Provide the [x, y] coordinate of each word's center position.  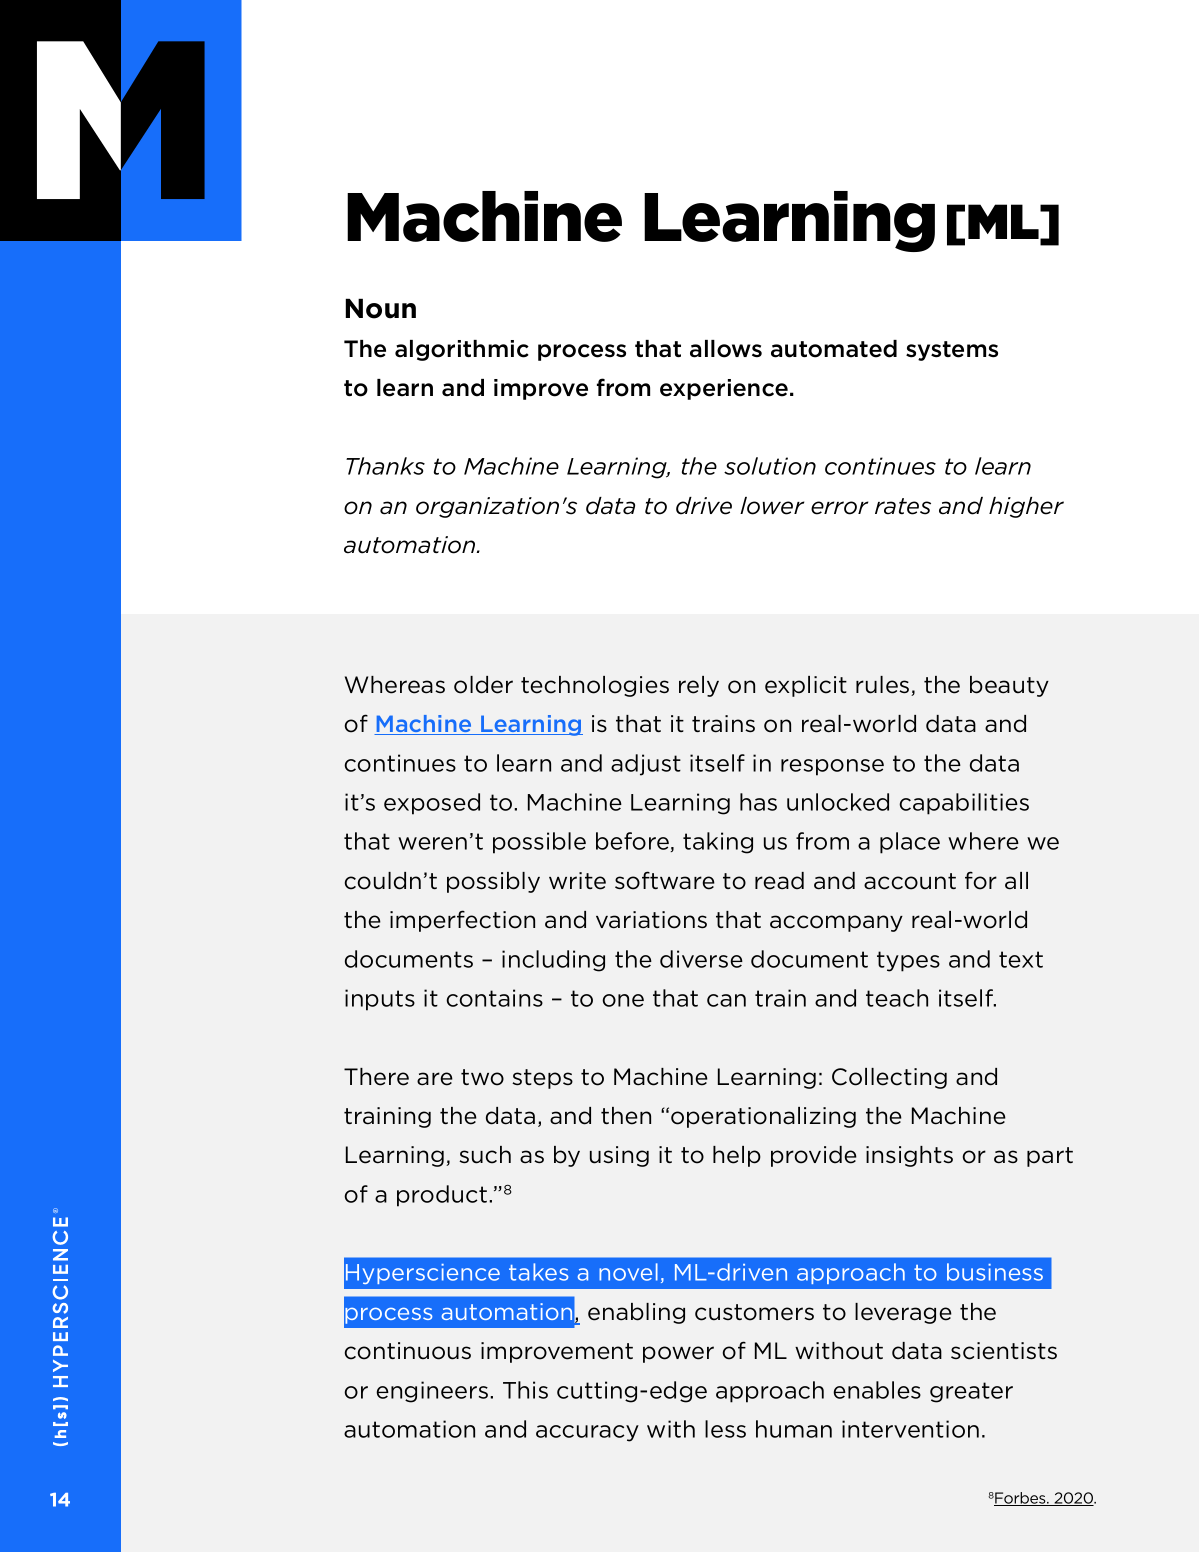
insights [909, 1156]
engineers [432, 1392]
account [910, 881]
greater [971, 1392]
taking [718, 843]
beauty [1009, 686]
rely [699, 686]
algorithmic [462, 350]
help [737, 1156]
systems [952, 351]
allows [726, 349]
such [485, 1155]
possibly [493, 882]
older [483, 685]
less [725, 1429]
